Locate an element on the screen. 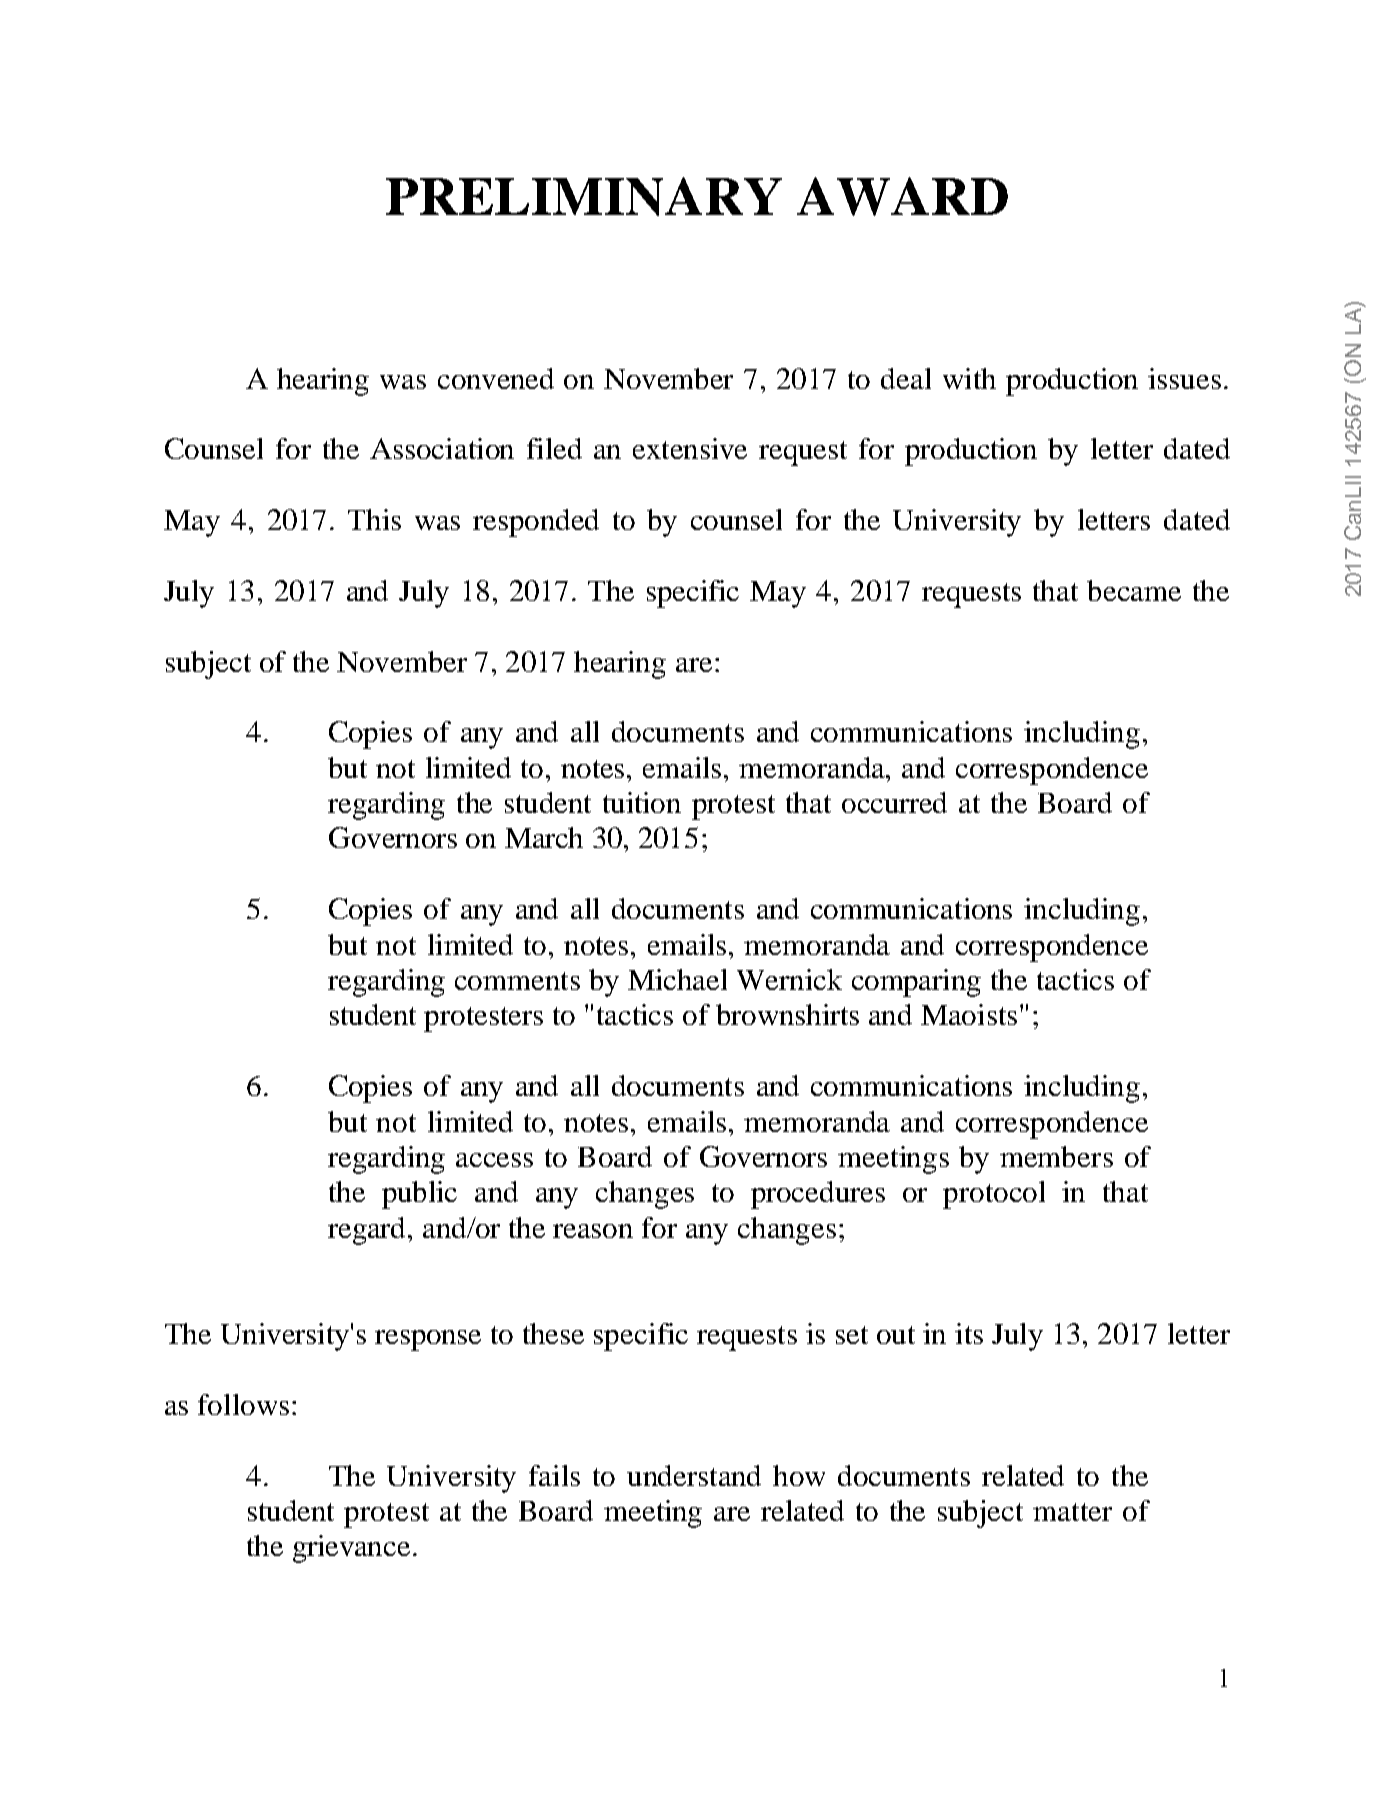 This screenshot has width=1395, height=1805. Michael is located at coordinates (677, 979).
